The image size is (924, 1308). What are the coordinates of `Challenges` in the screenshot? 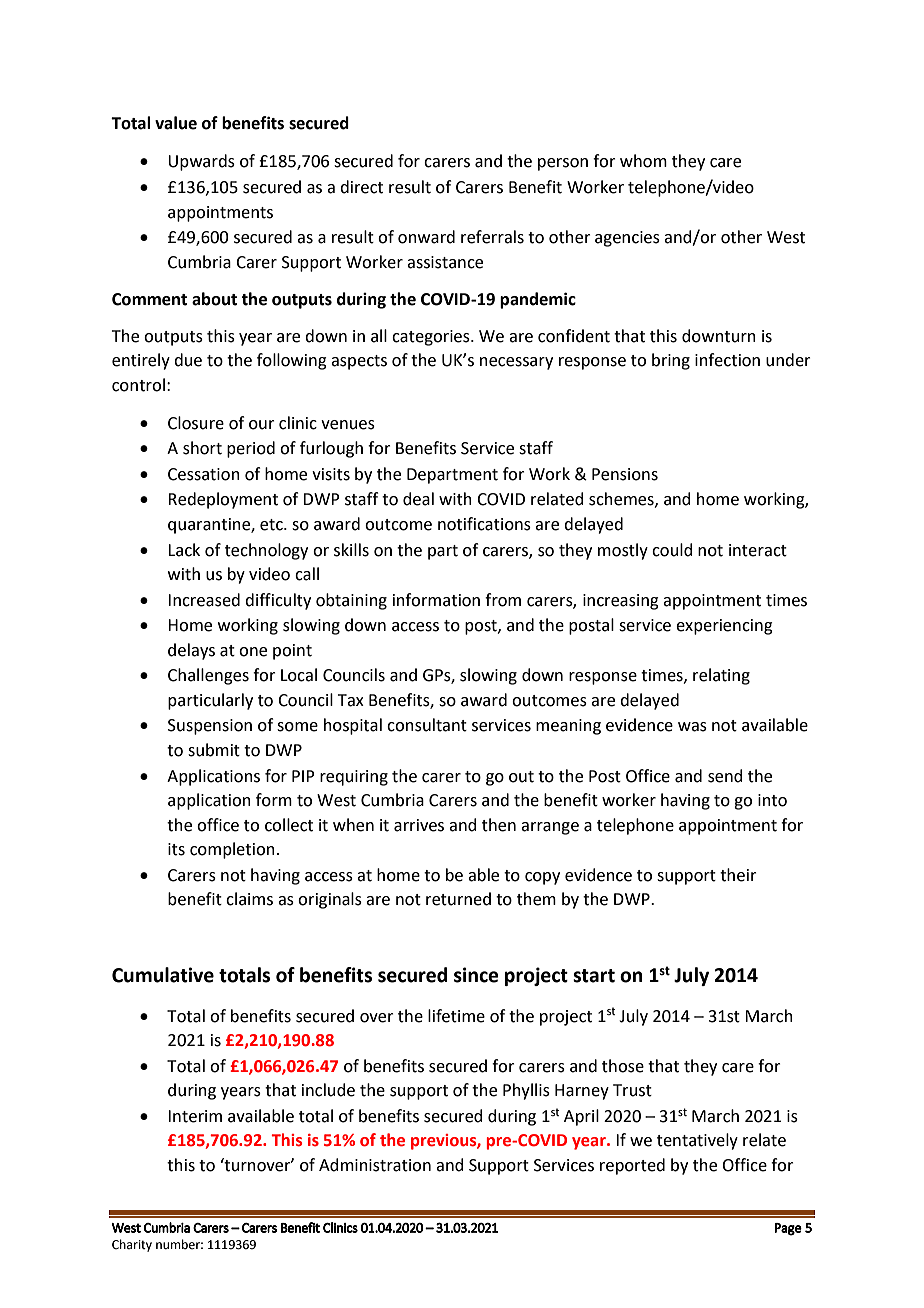 It's located at (208, 676).
